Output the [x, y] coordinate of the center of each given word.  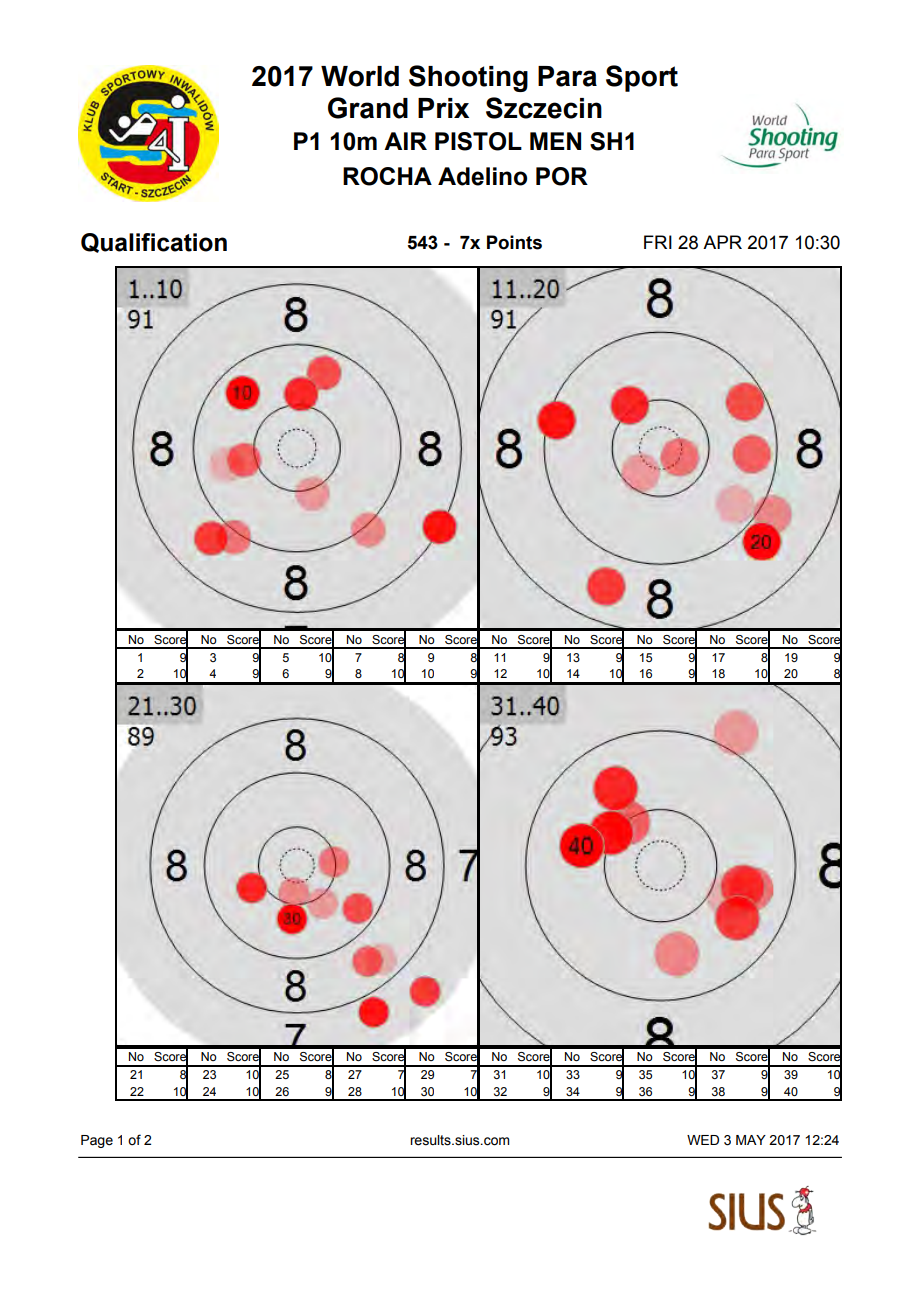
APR [722, 242]
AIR [405, 141]
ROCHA [387, 176]
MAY [751, 1140]
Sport [642, 78]
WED [703, 1140]
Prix [443, 108]
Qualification [154, 243]
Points [514, 242]
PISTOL [478, 141]
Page [97, 1141]
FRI [658, 242]
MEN [555, 141]
